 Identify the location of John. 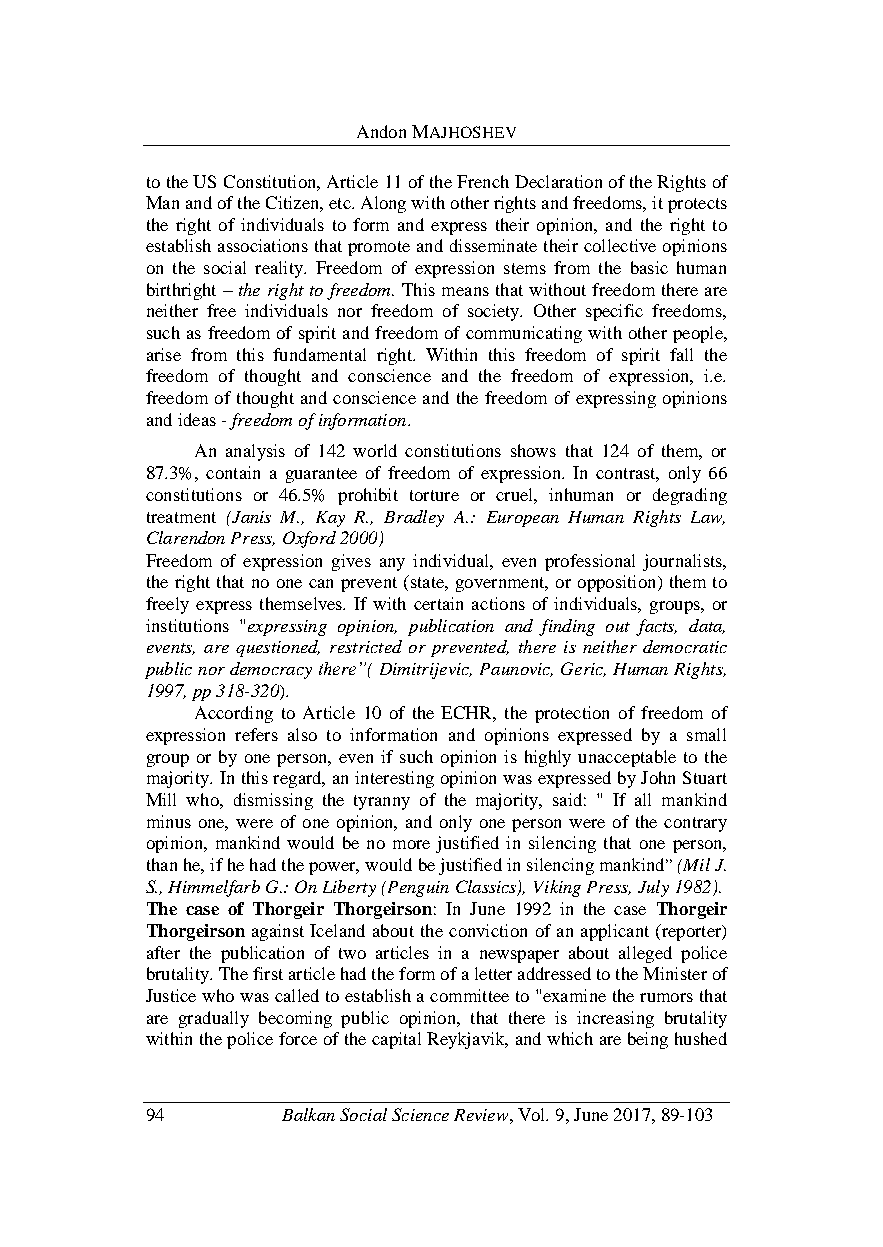
(658, 777).
